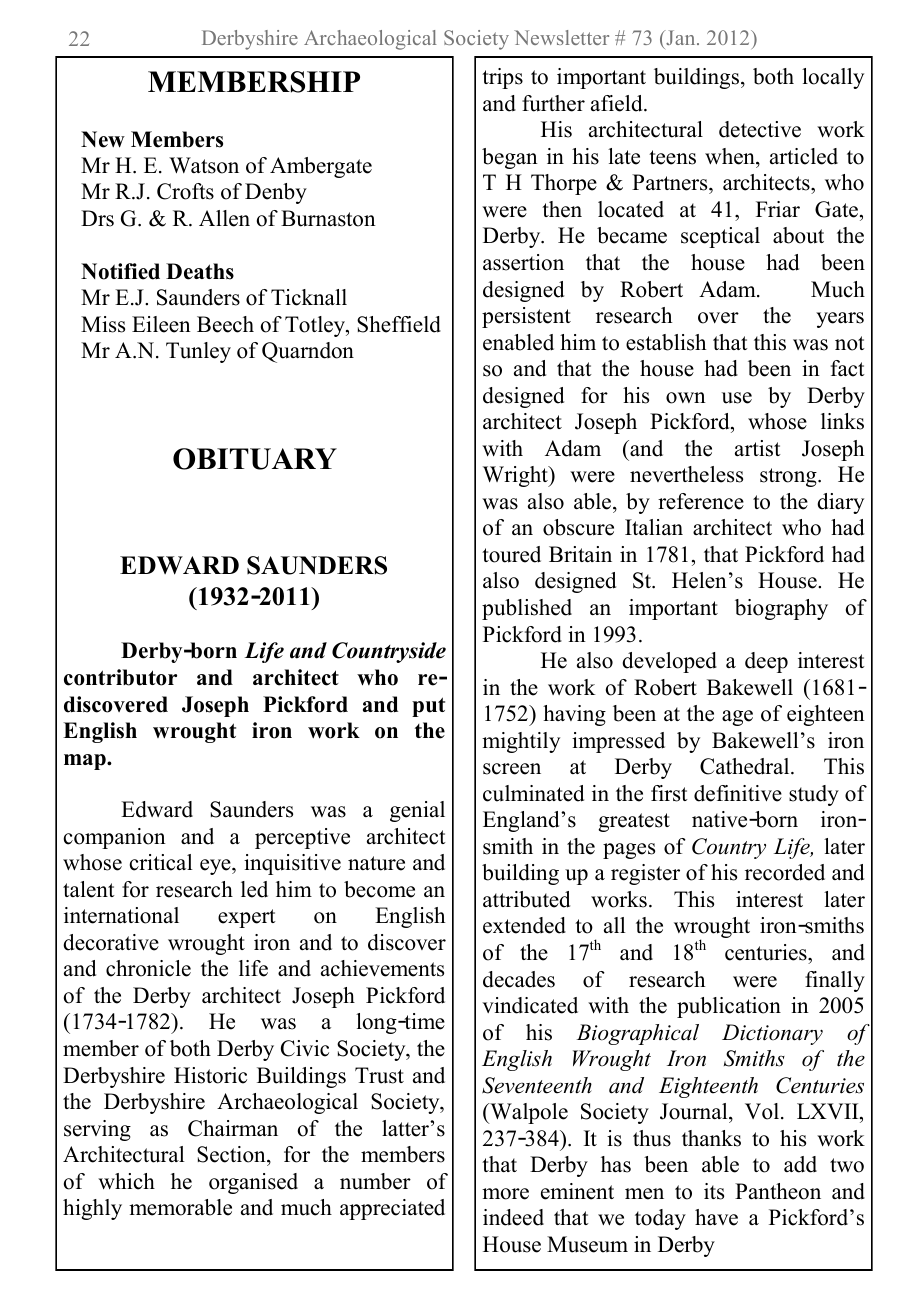  What do you see at coordinates (120, 677) in the page?
I see `contributor` at bounding box center [120, 677].
